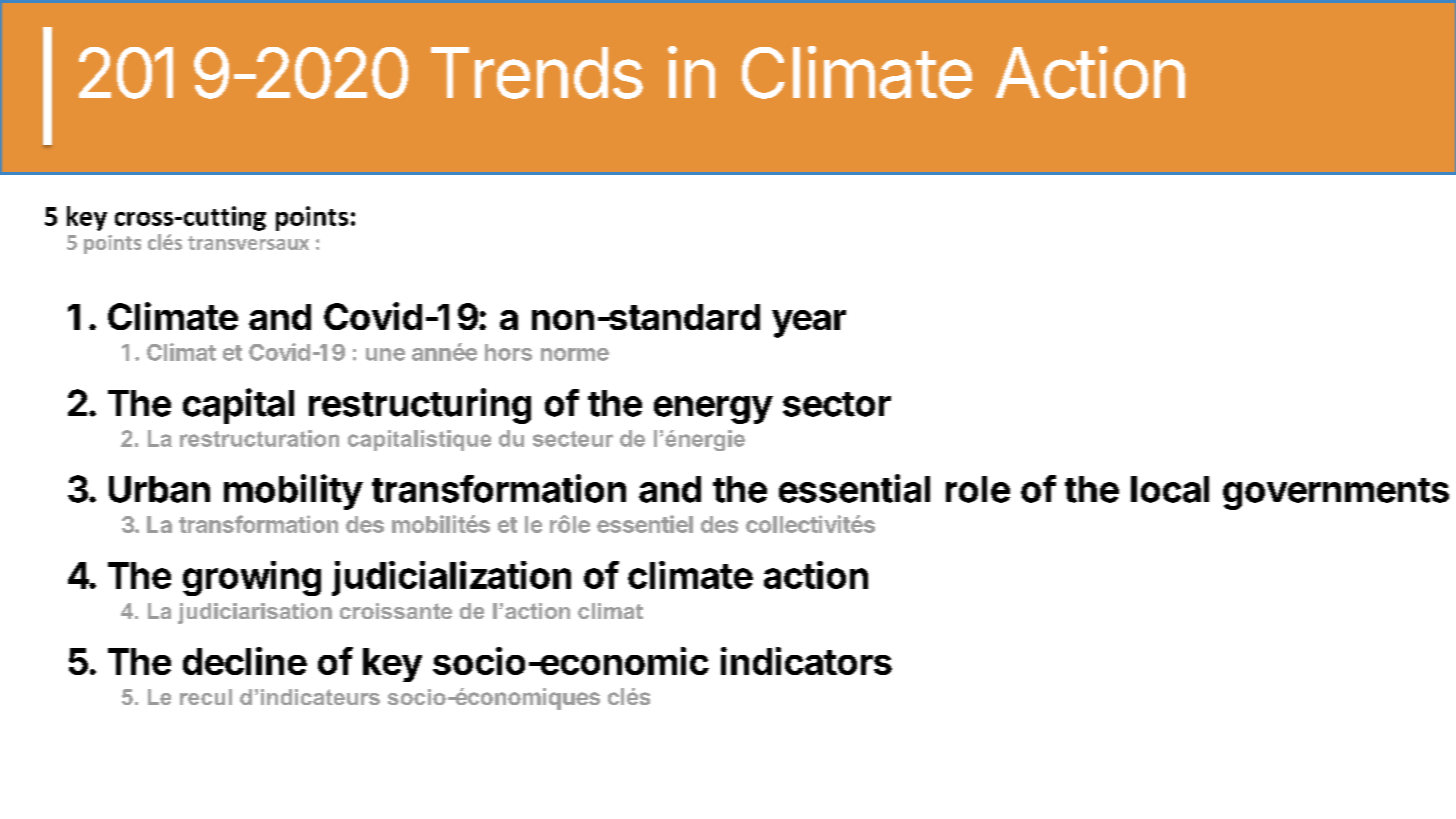  Describe the element at coordinates (385, 354) in the image. I see `une` at that location.
